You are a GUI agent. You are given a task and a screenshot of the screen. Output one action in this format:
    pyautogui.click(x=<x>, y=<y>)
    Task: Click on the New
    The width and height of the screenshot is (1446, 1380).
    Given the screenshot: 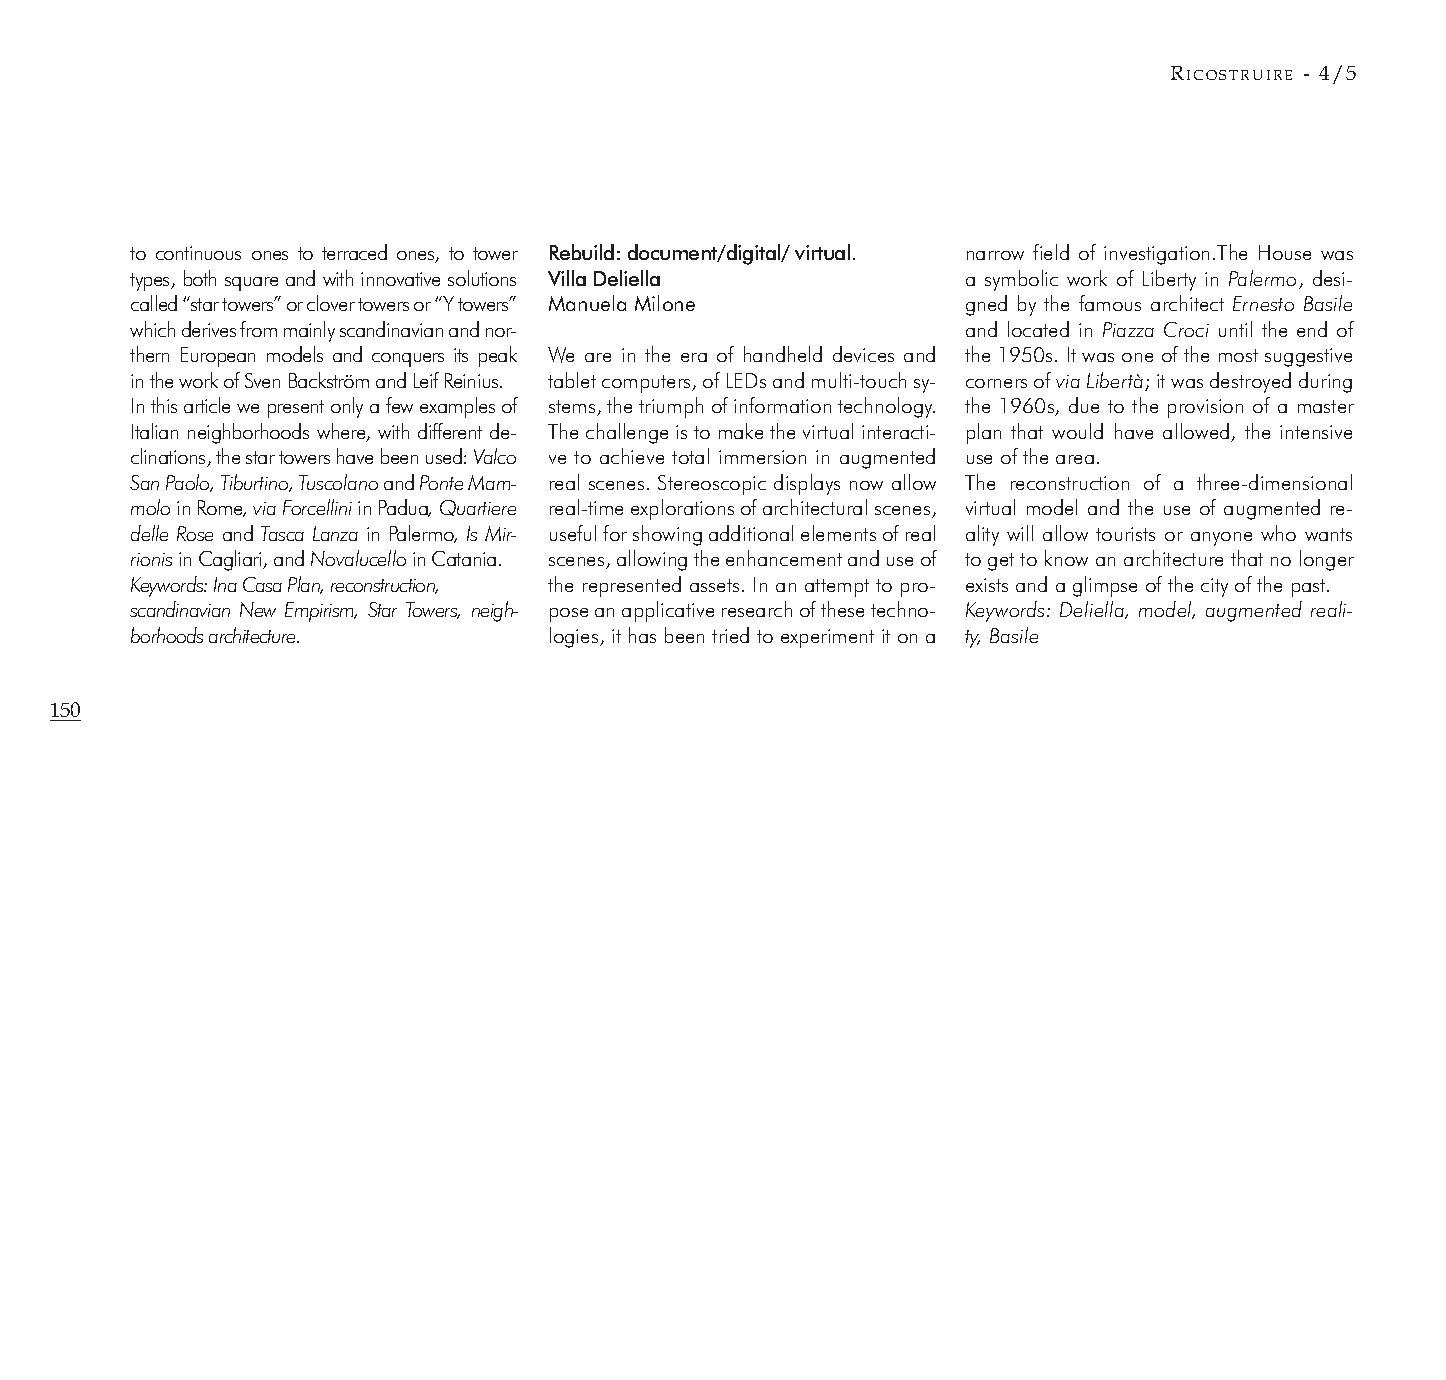 What is the action you would take?
    pyautogui.click(x=258, y=609)
